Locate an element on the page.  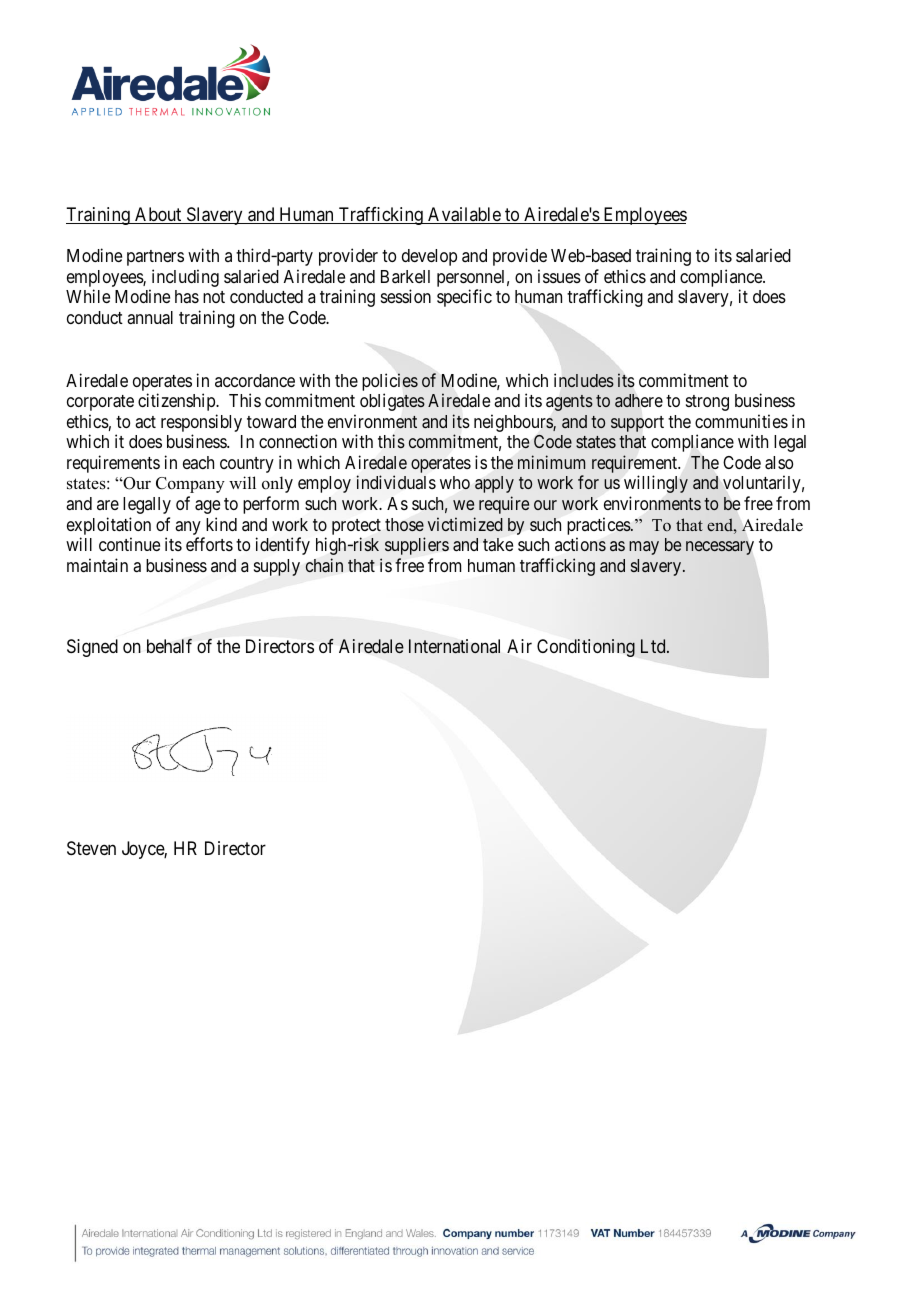
efforts is located at coordinates (209, 544).
